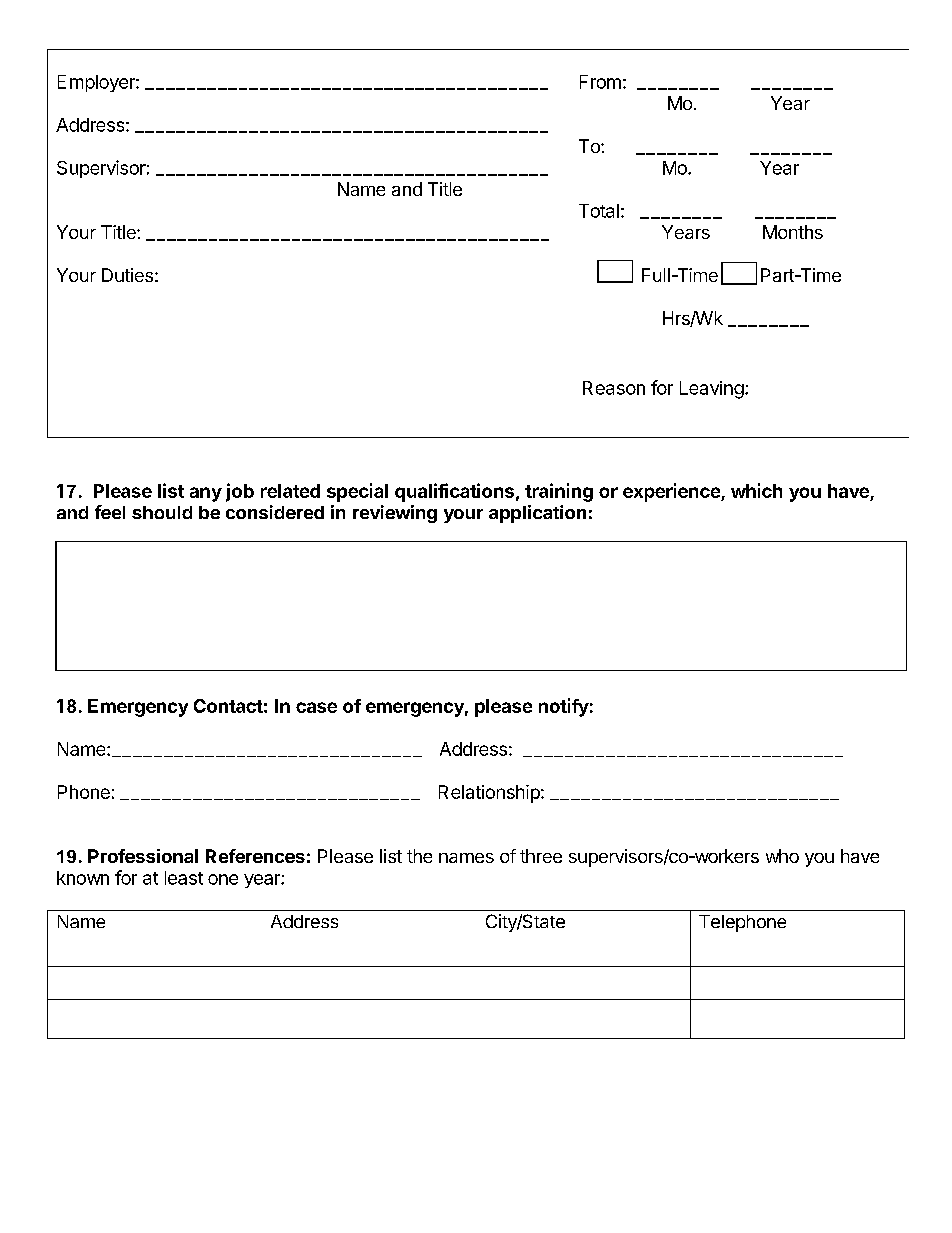 Image resolution: width=952 pixels, height=1233 pixels. What do you see at coordinates (614, 388) in the image?
I see `Reason` at bounding box center [614, 388].
